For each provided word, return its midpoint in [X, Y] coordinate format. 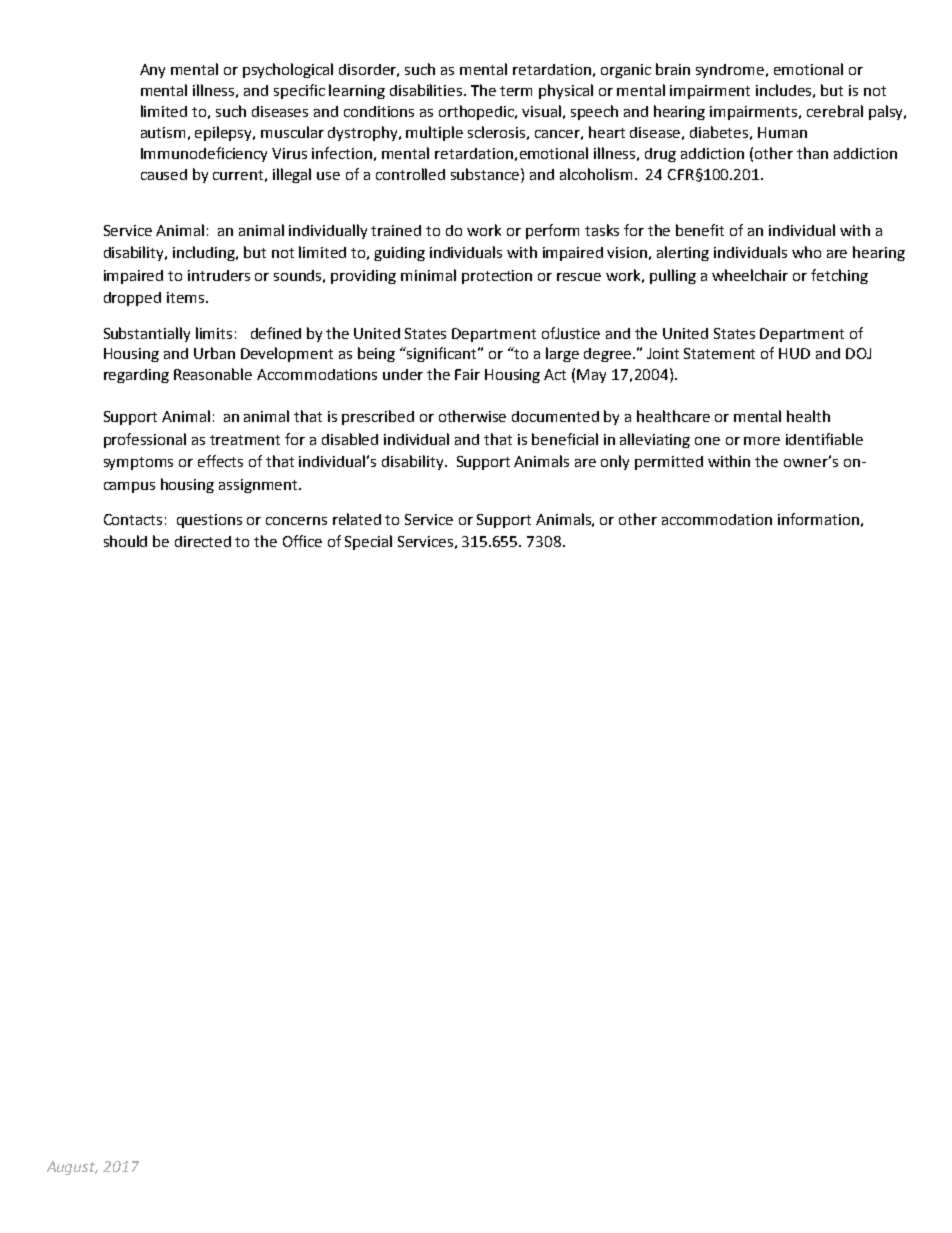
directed [203, 541]
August [72, 1168]
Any [152, 71]
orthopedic [478, 112]
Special [368, 542]
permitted [669, 463]
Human [782, 132]
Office [302, 541]
